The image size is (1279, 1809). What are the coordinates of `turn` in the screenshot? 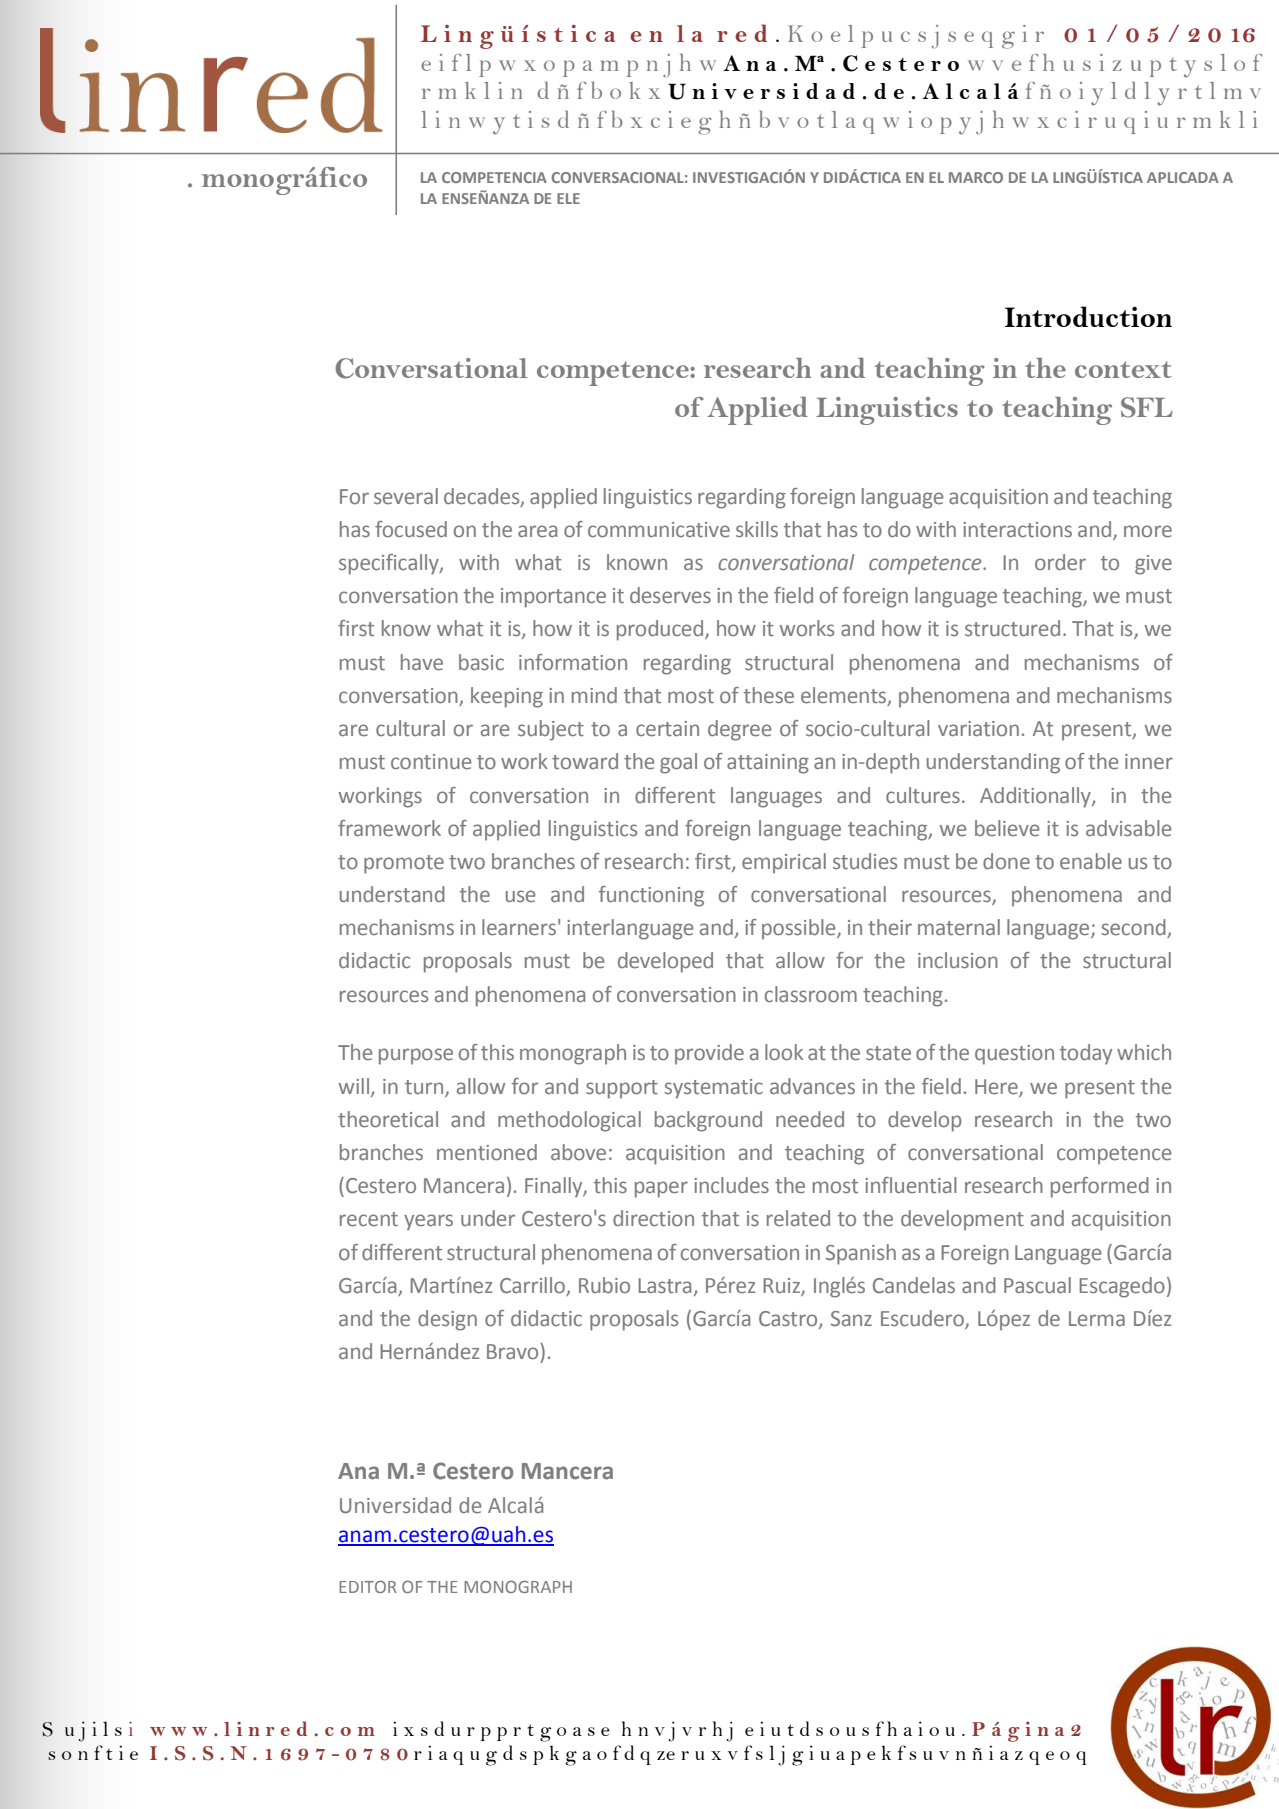 It's located at (425, 1088).
